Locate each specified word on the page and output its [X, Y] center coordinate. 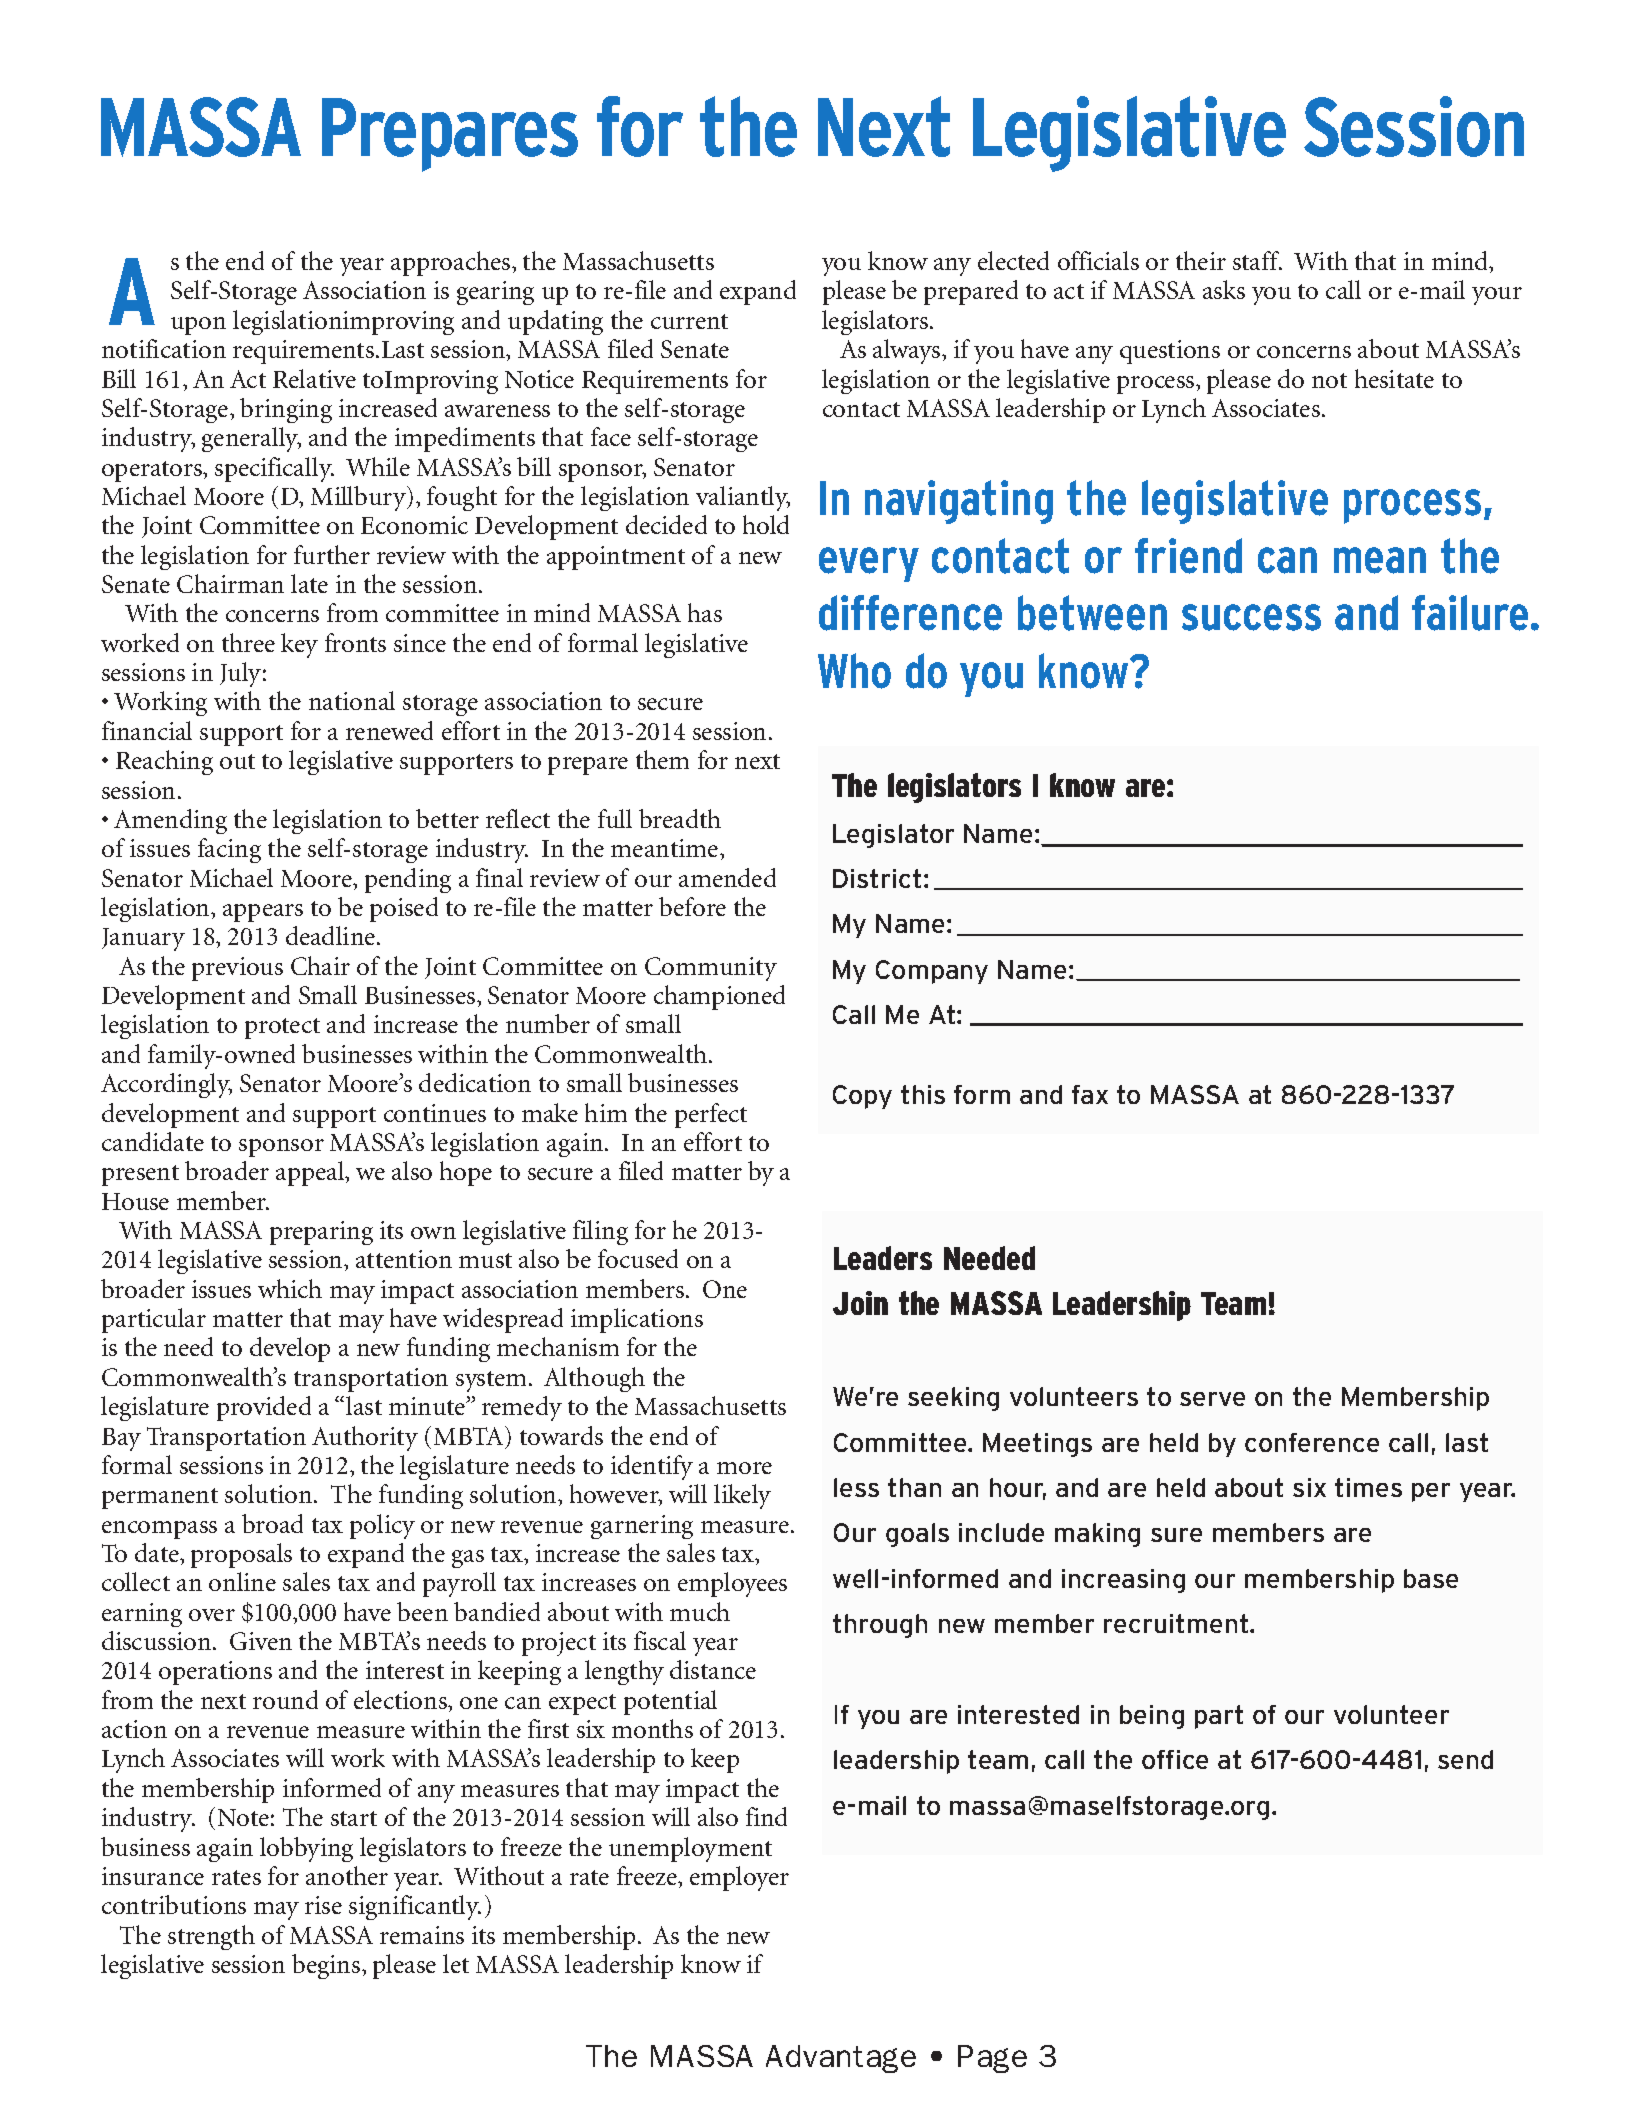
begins [327, 1966]
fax [1090, 1094]
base [1431, 1578]
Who [854, 671]
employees [732, 1584]
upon [198, 326]
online [242, 1581]
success [1251, 617]
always [908, 351]
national [352, 700]
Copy [862, 1097]
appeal [311, 1173]
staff [1257, 260]
